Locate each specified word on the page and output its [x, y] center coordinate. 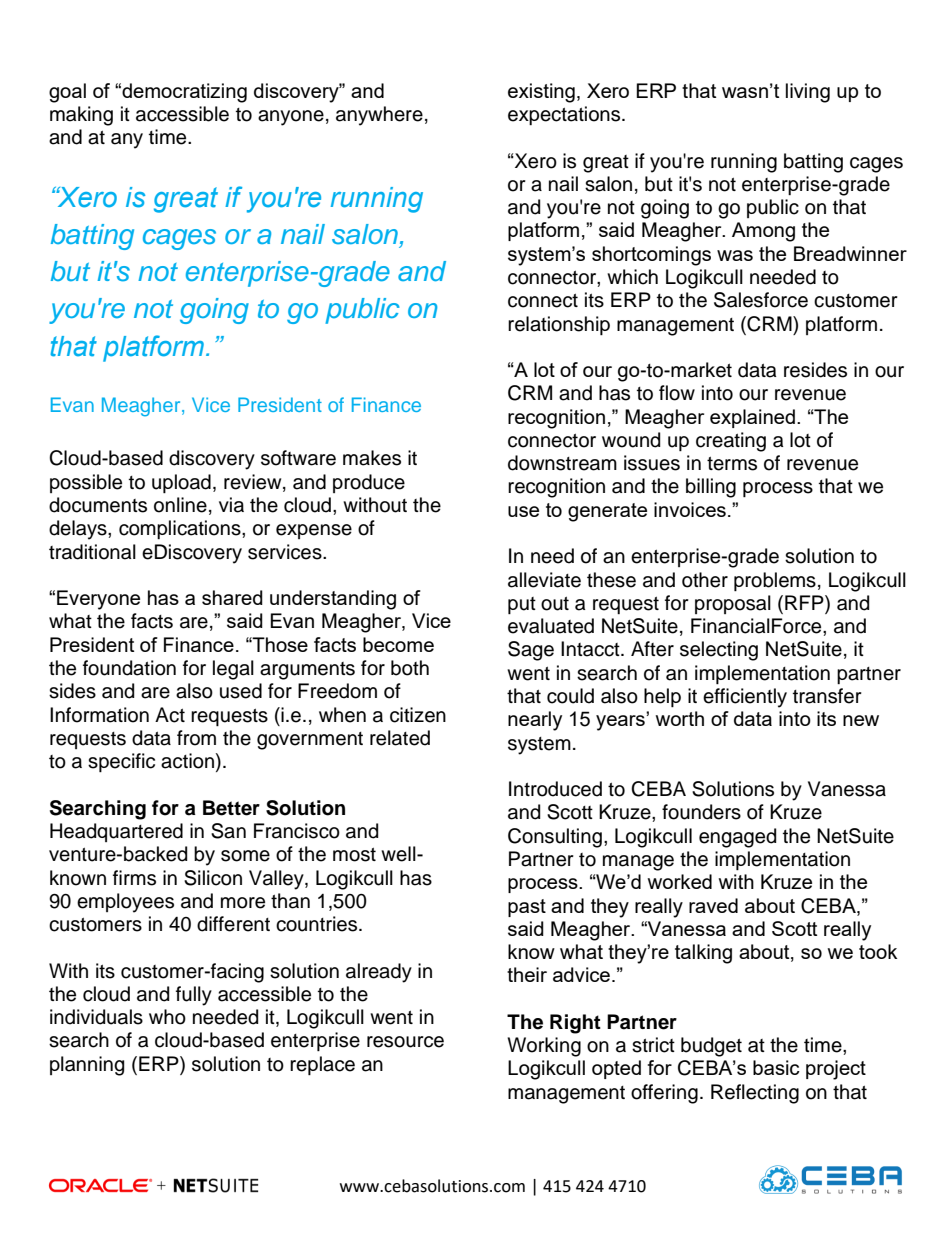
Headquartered [116, 832]
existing [541, 93]
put [522, 605]
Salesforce [761, 300]
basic [776, 1067]
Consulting [555, 838]
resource [405, 1042]
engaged [737, 838]
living [808, 93]
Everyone [98, 600]
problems [775, 581]
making [81, 116]
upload [181, 483]
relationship [559, 325]
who [167, 1017]
